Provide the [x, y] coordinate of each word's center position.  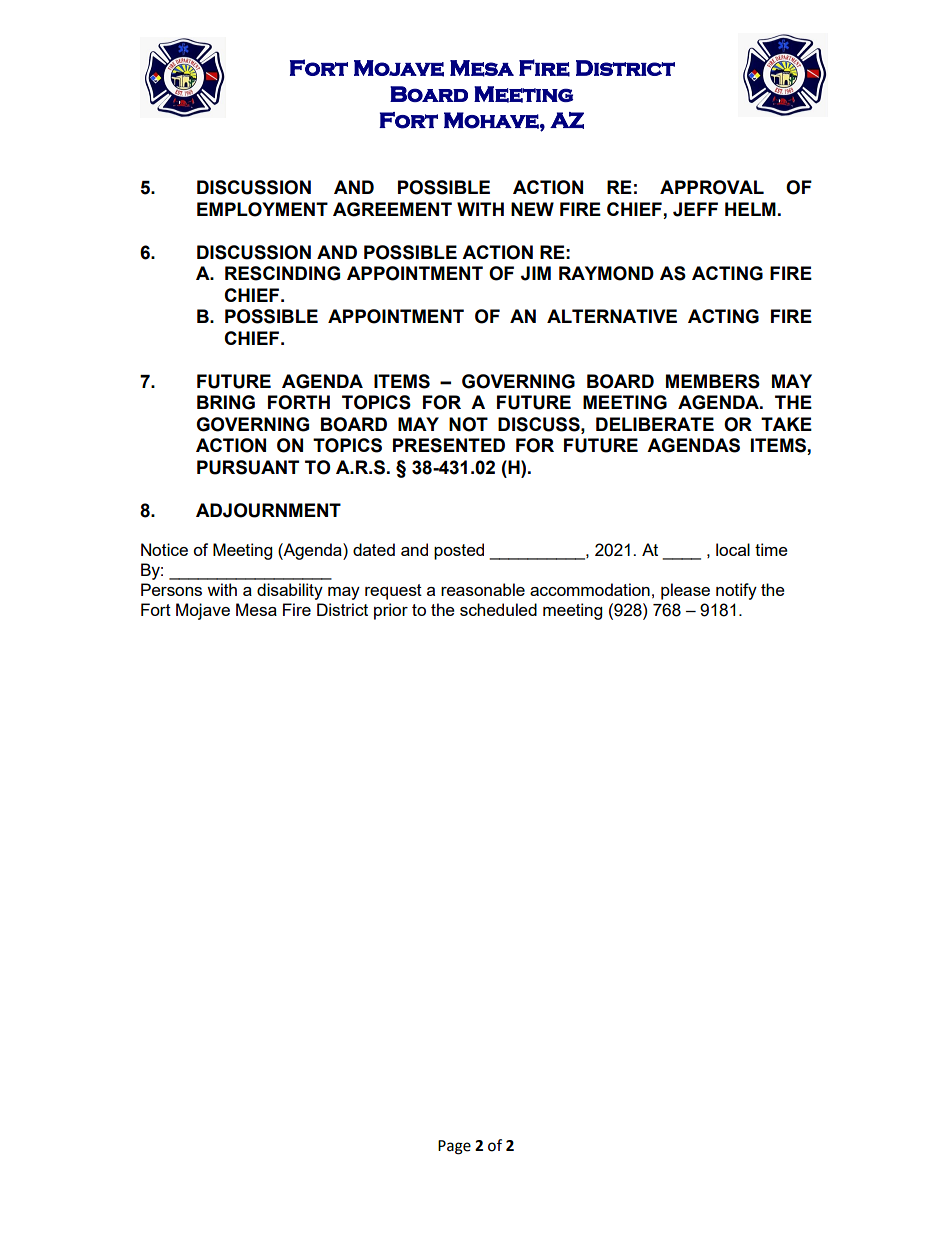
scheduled [498, 609]
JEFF [695, 209]
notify [736, 591]
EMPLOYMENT [262, 209]
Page [454, 1147]
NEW [532, 209]
